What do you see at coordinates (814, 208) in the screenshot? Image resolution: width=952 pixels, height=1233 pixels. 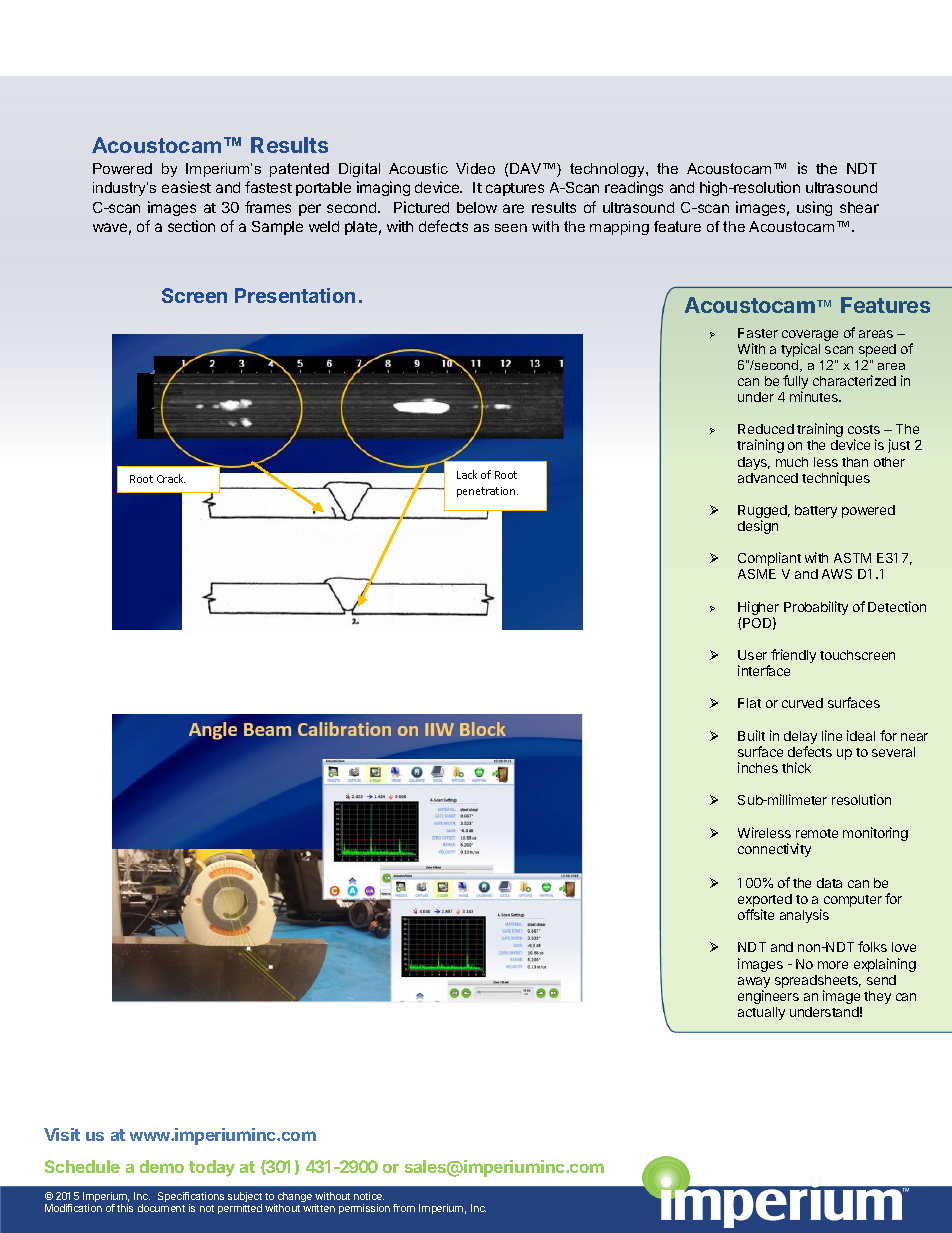 I see `using` at bounding box center [814, 208].
